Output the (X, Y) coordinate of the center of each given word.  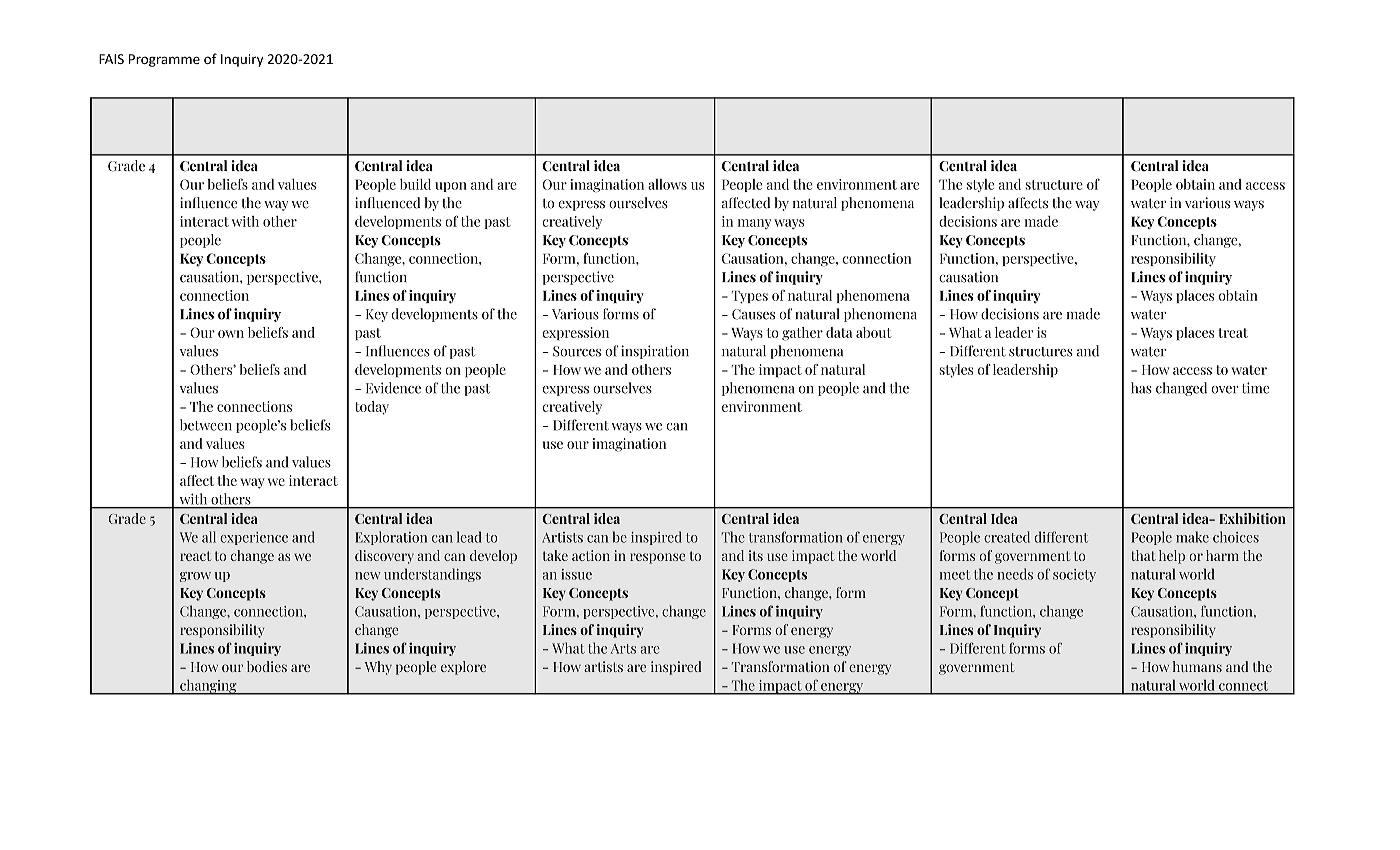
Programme (164, 60)
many (754, 224)
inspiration (655, 352)
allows (667, 184)
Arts (623, 649)
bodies (267, 666)
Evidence (393, 388)
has (1141, 388)
